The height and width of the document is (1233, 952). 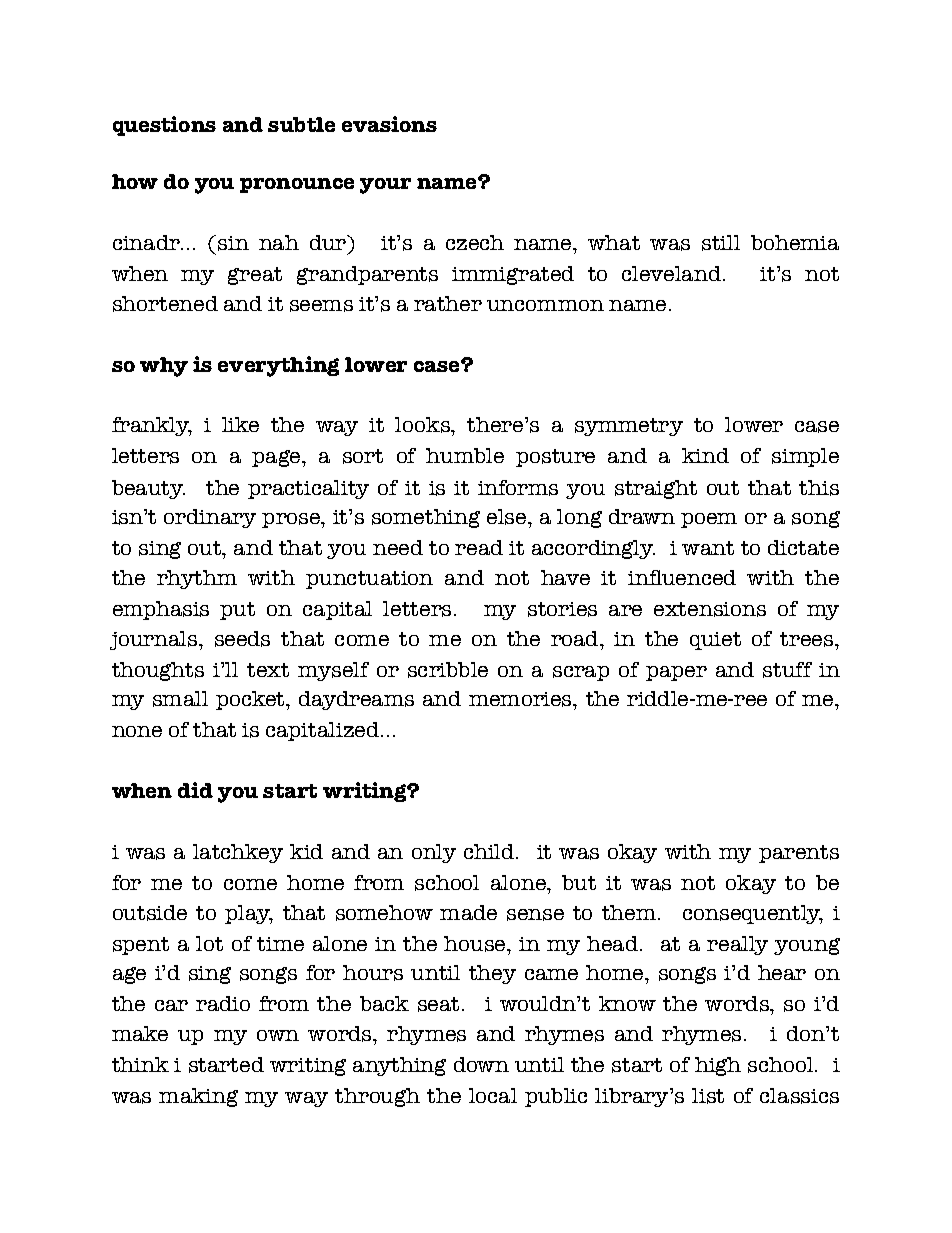 What do you see at coordinates (710, 609) in the document?
I see `extensions` at bounding box center [710, 609].
